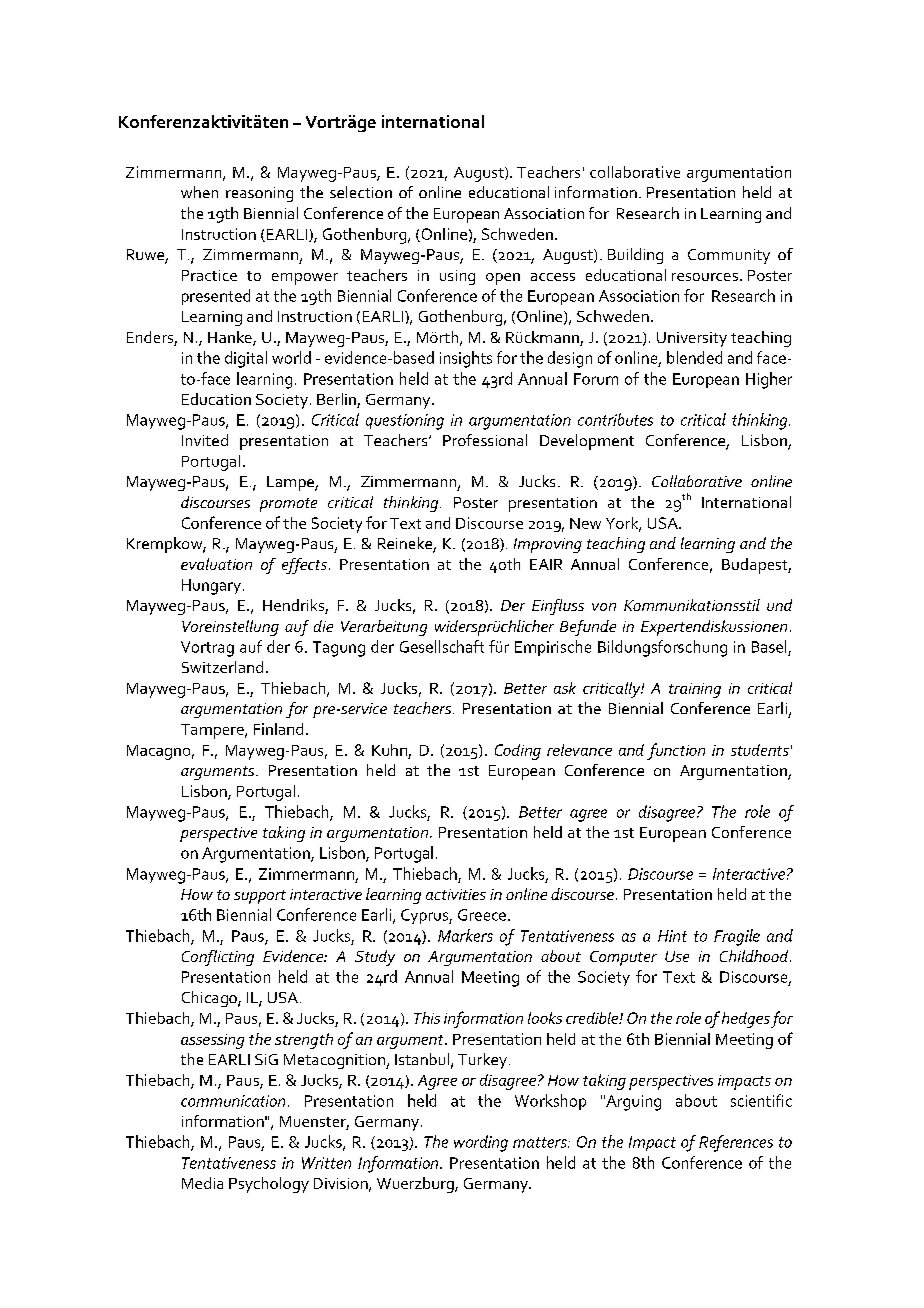  I want to click on References, so click(736, 1143).
